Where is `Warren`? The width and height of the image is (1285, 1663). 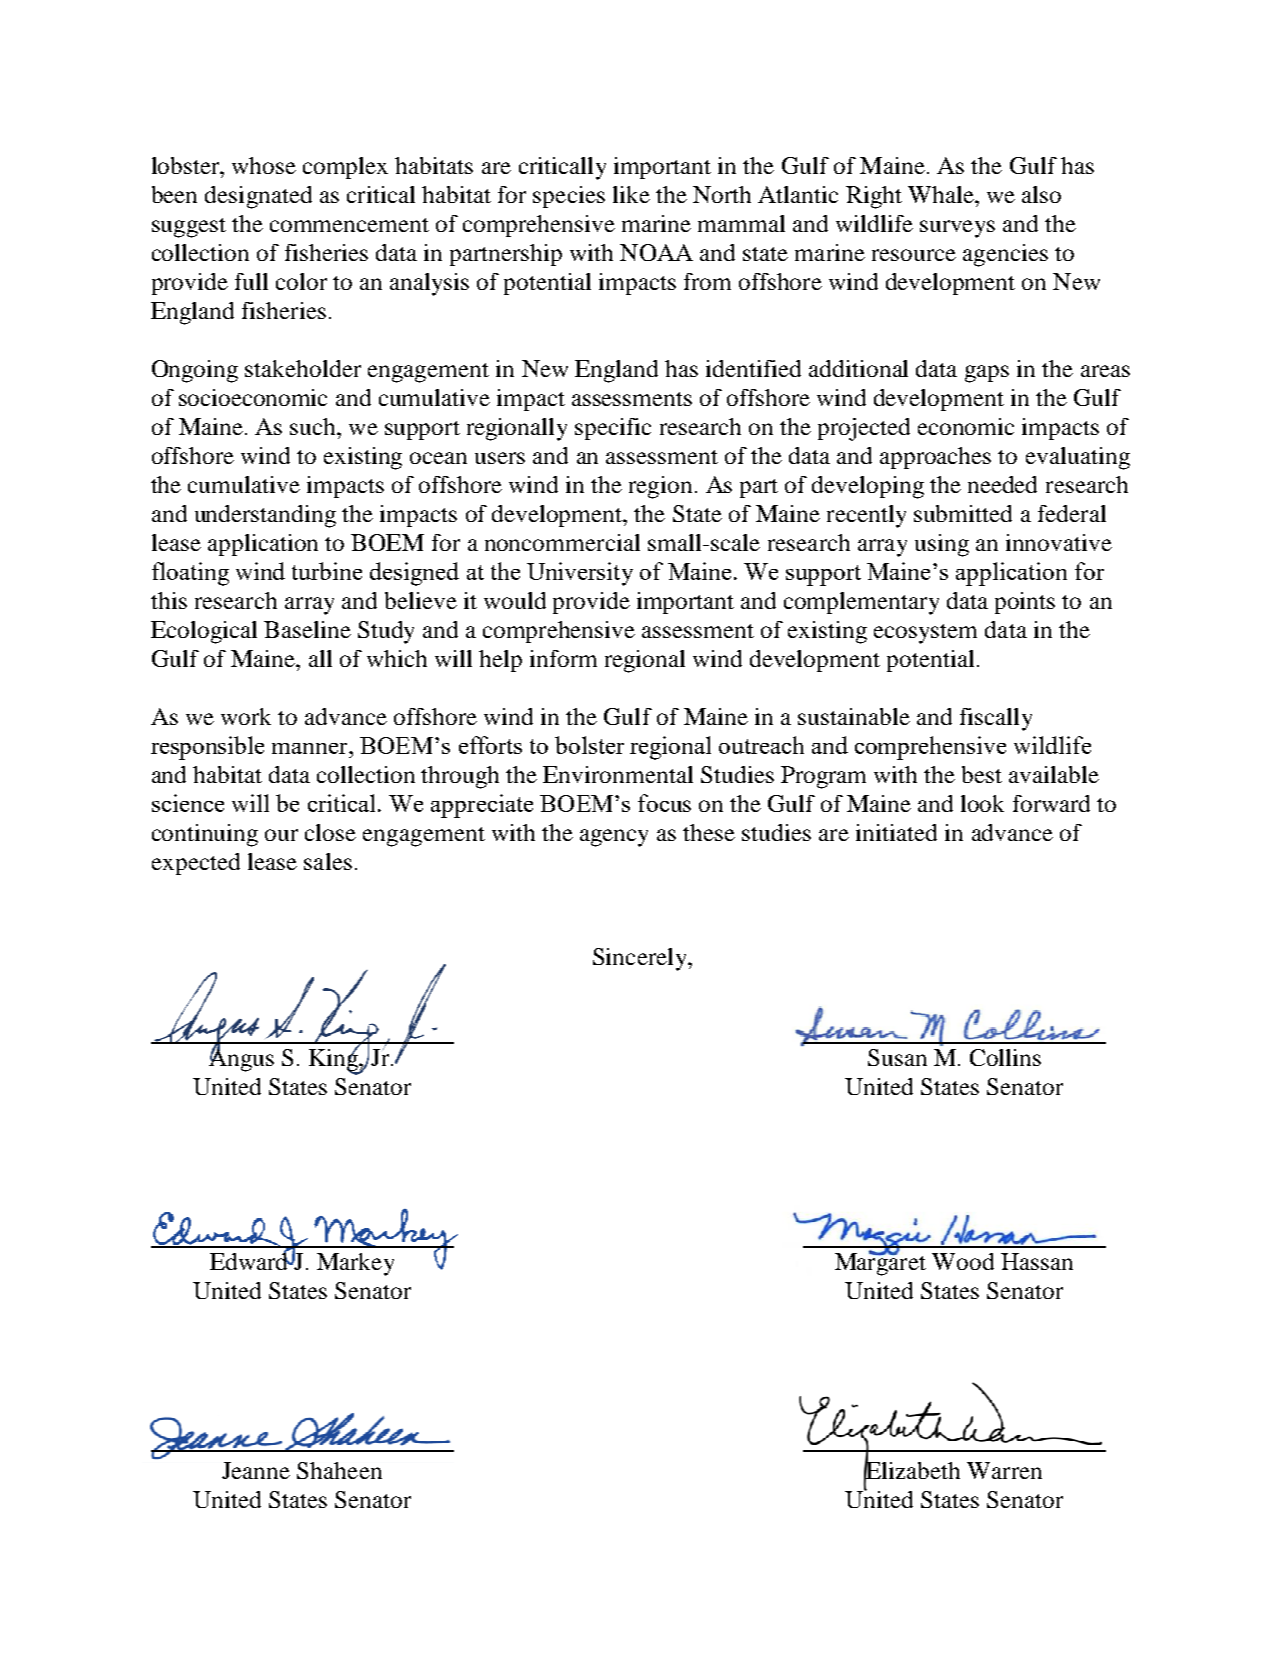
Warren is located at coordinates (1004, 1470).
